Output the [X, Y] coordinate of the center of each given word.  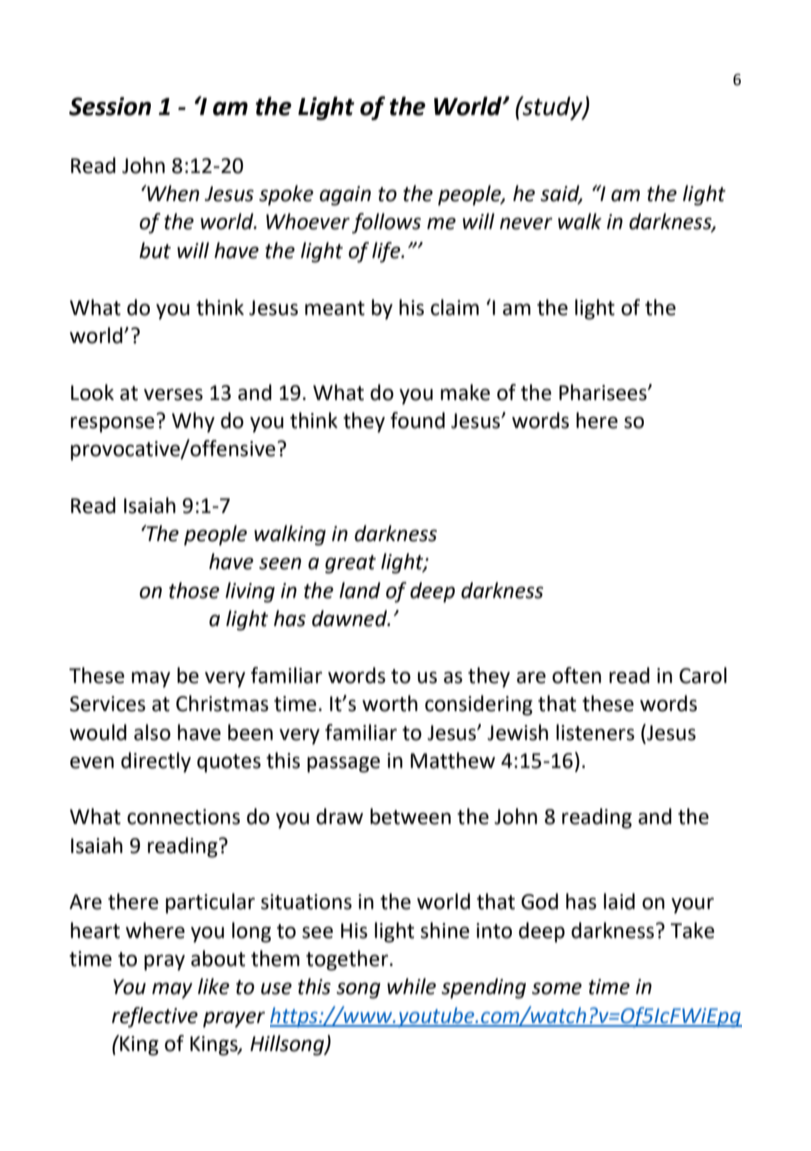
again [345, 196]
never [526, 223]
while [411, 986]
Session [110, 106]
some [557, 988]
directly [156, 762]
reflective [155, 1017]
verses [173, 394]
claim [455, 307]
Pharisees [604, 392]
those [194, 590]
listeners [595, 732]
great [350, 564]
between [410, 816]
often [576, 675]
